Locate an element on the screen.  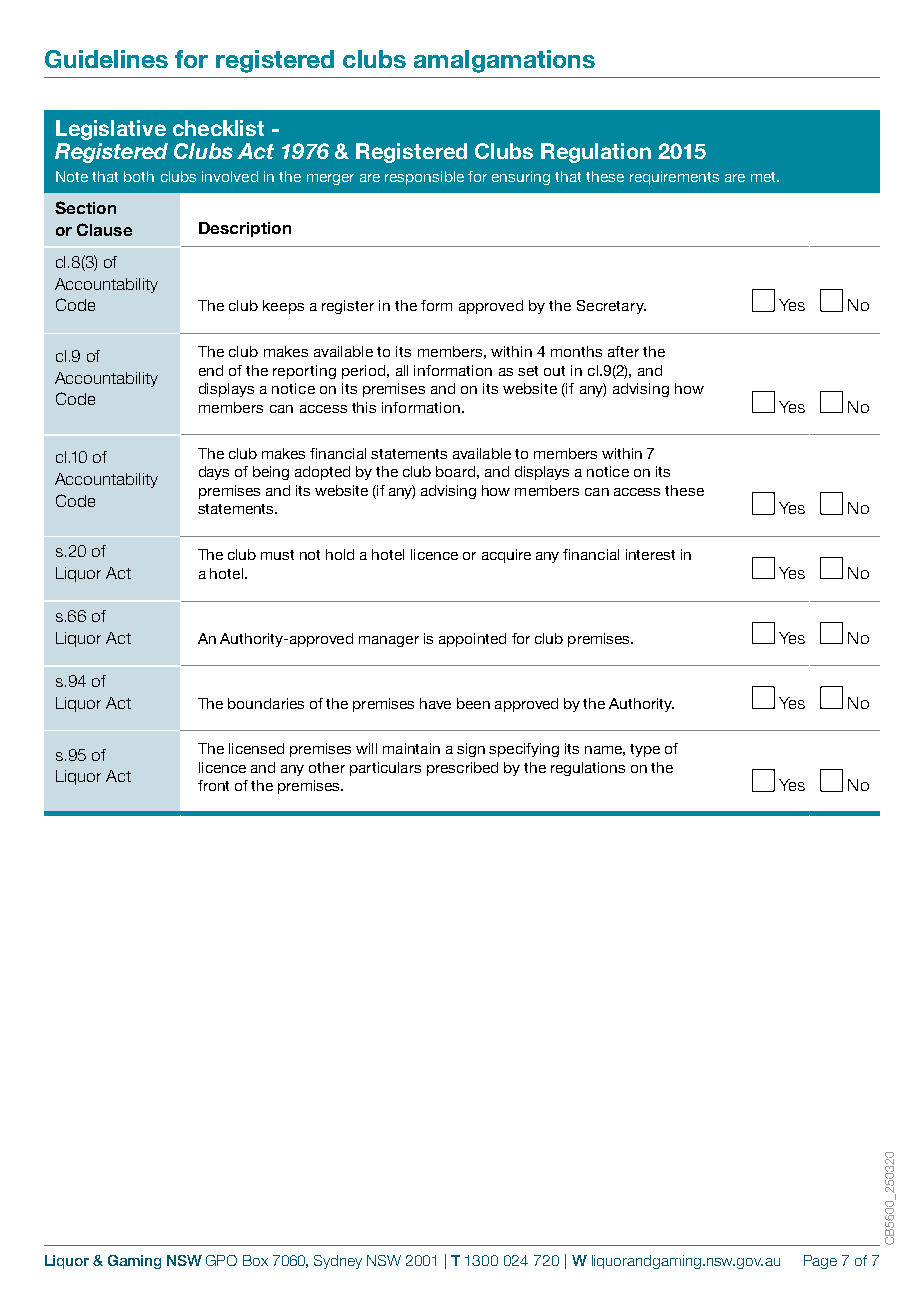
boundaries is located at coordinates (266, 703).
